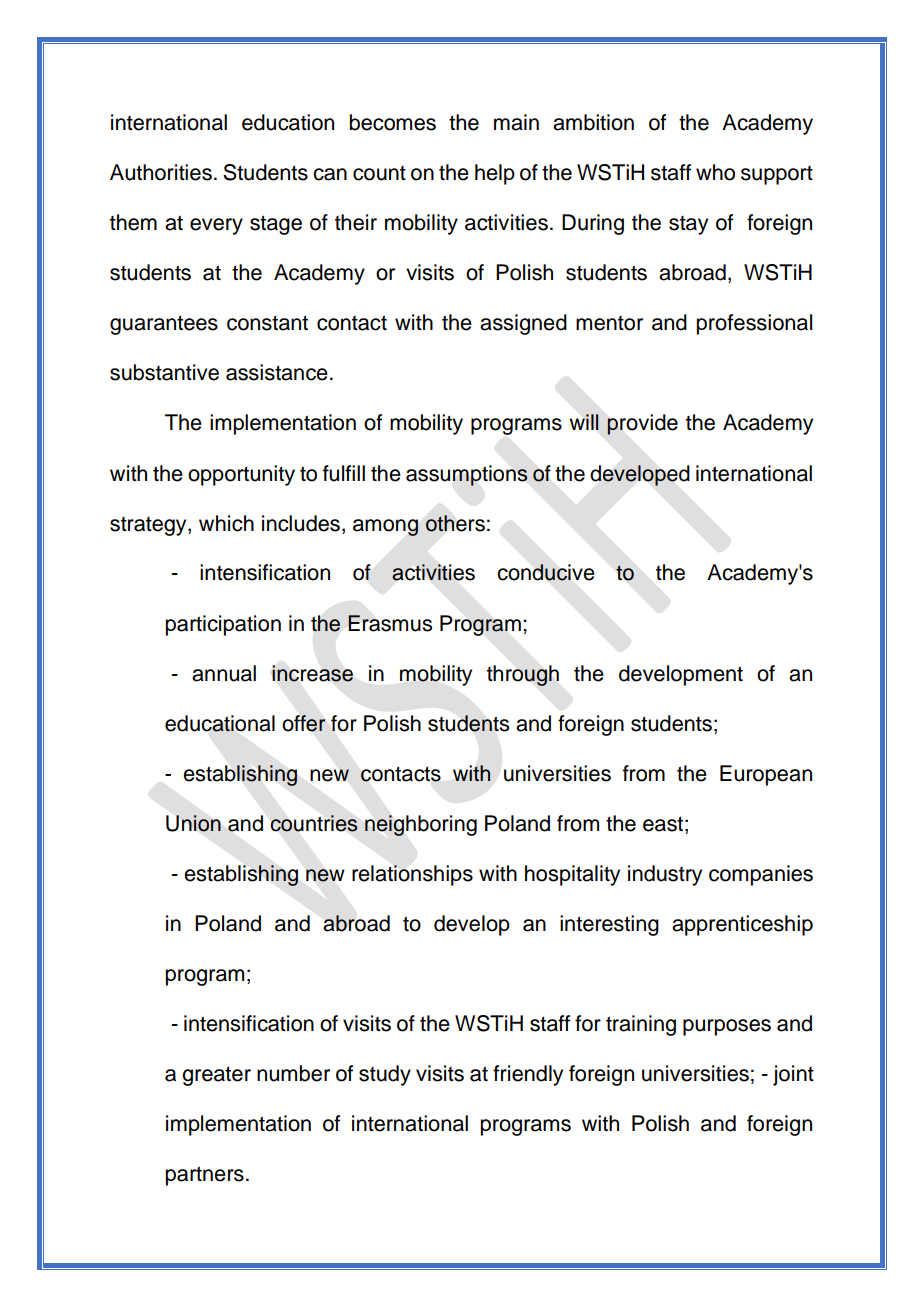 This page has width=924, height=1307. I want to click on European, so click(766, 775).
